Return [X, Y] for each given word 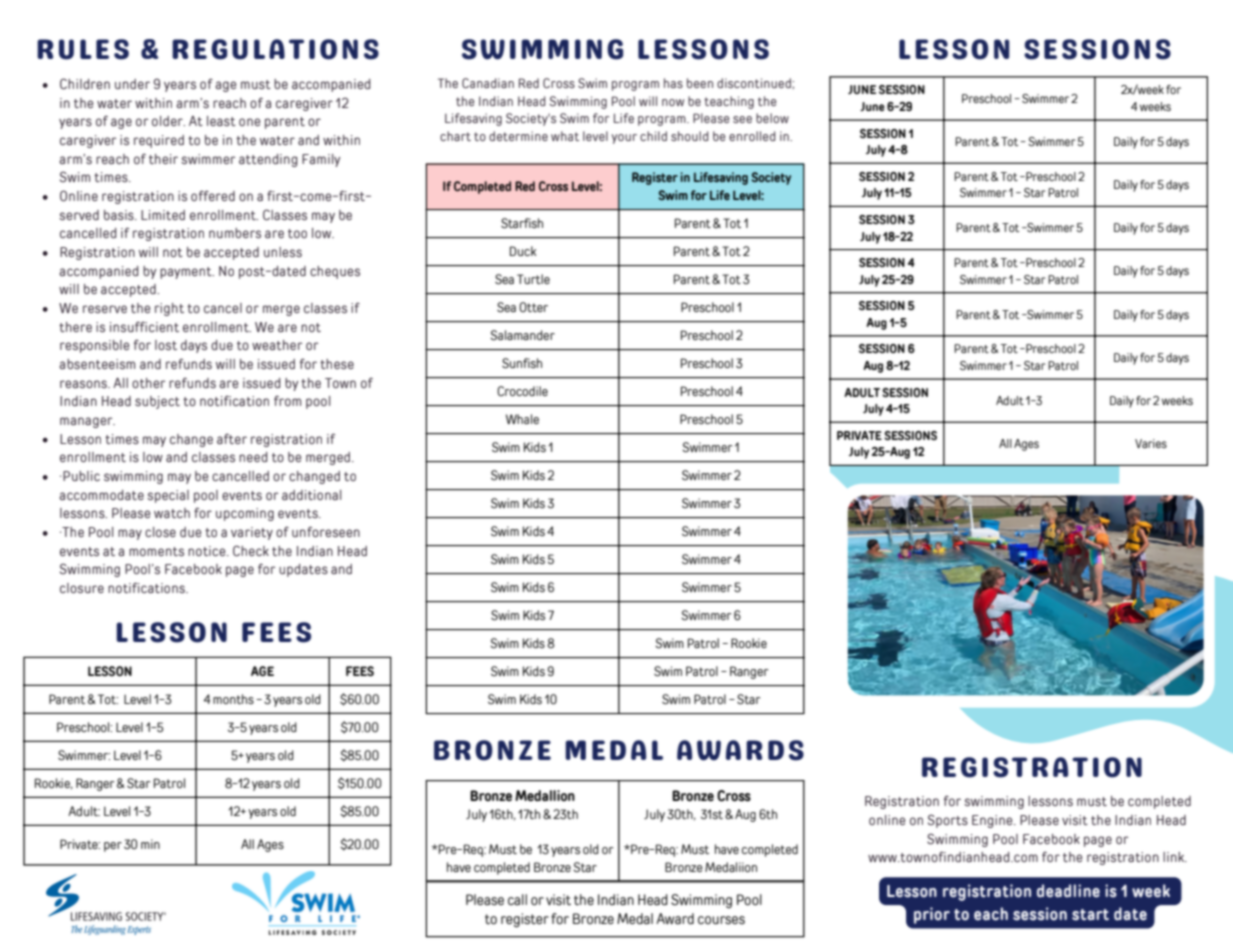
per [113, 847]
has [673, 83]
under [132, 84]
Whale [522, 419]
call [517, 899]
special [168, 496]
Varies [1151, 443]
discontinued [755, 83]
